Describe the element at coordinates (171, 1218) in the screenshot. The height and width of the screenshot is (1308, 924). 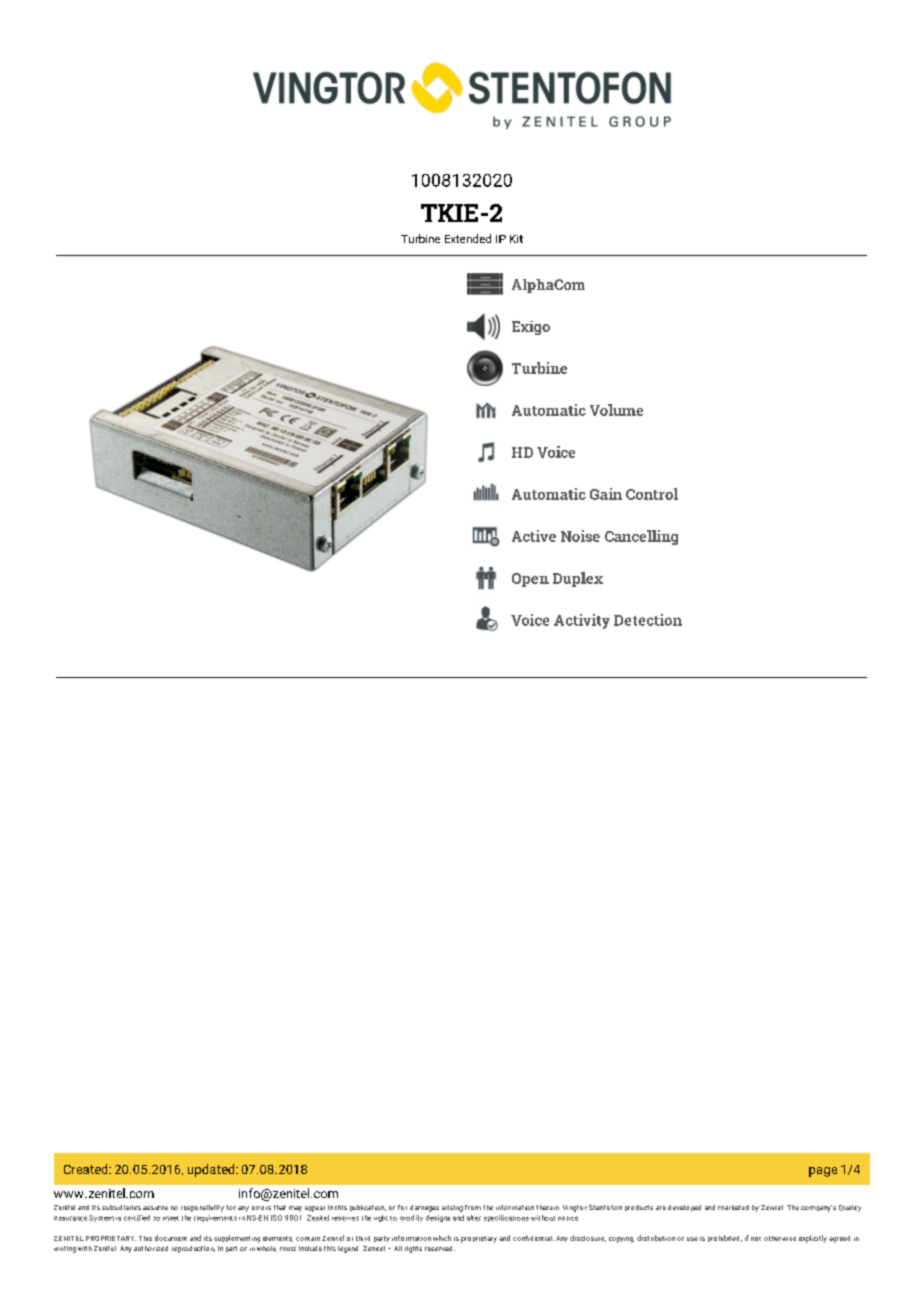
I see `meet` at that location.
